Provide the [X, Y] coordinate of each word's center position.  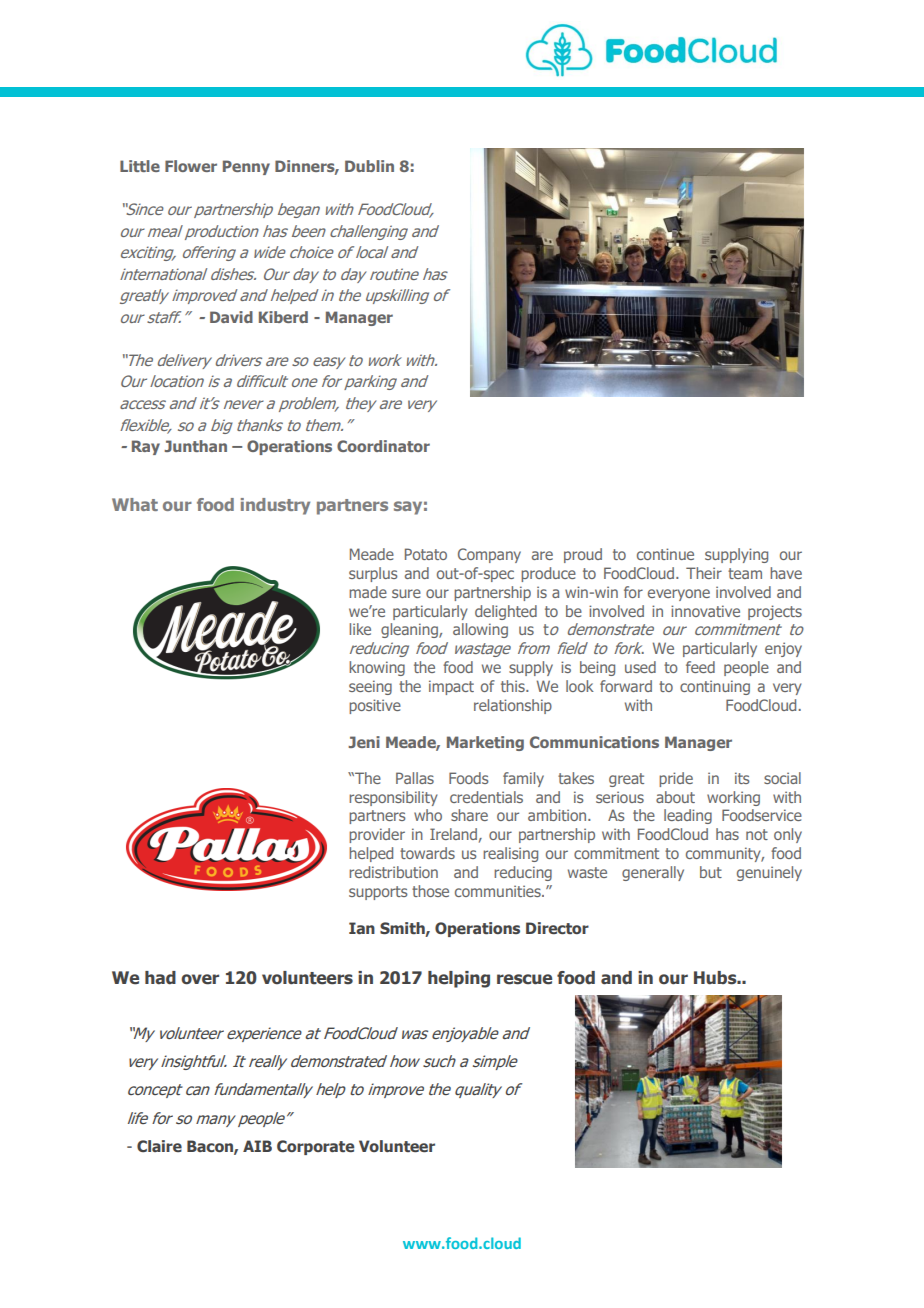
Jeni [364, 742]
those [430, 891]
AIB [257, 1146]
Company [489, 555]
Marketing [485, 743]
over [200, 979]
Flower [191, 166]
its [742, 778]
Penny [246, 167]
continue [665, 554]
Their [704, 573]
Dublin [369, 166]
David [231, 317]
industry [275, 506]
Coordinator [383, 446]
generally [653, 873]
